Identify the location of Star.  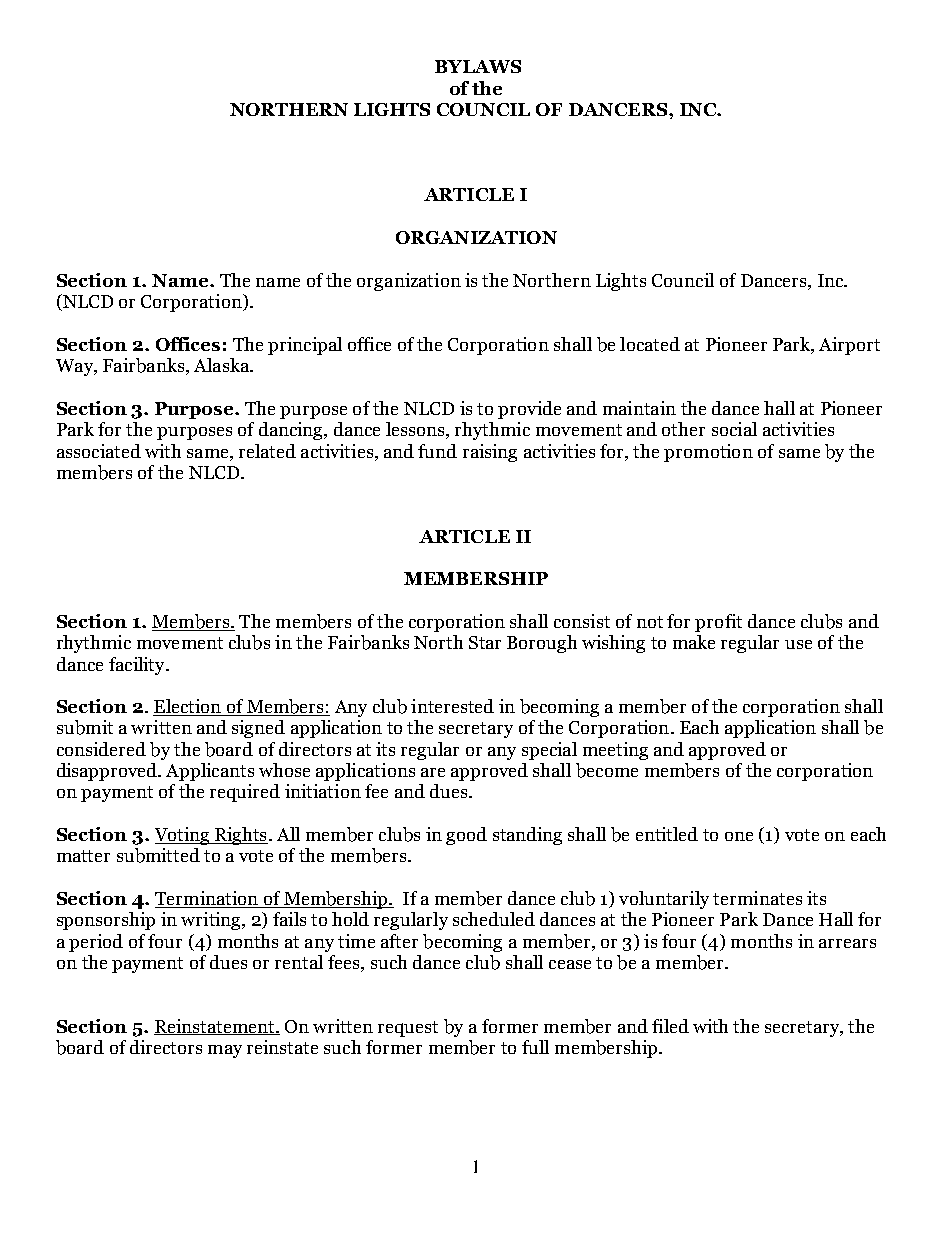
(485, 642).
